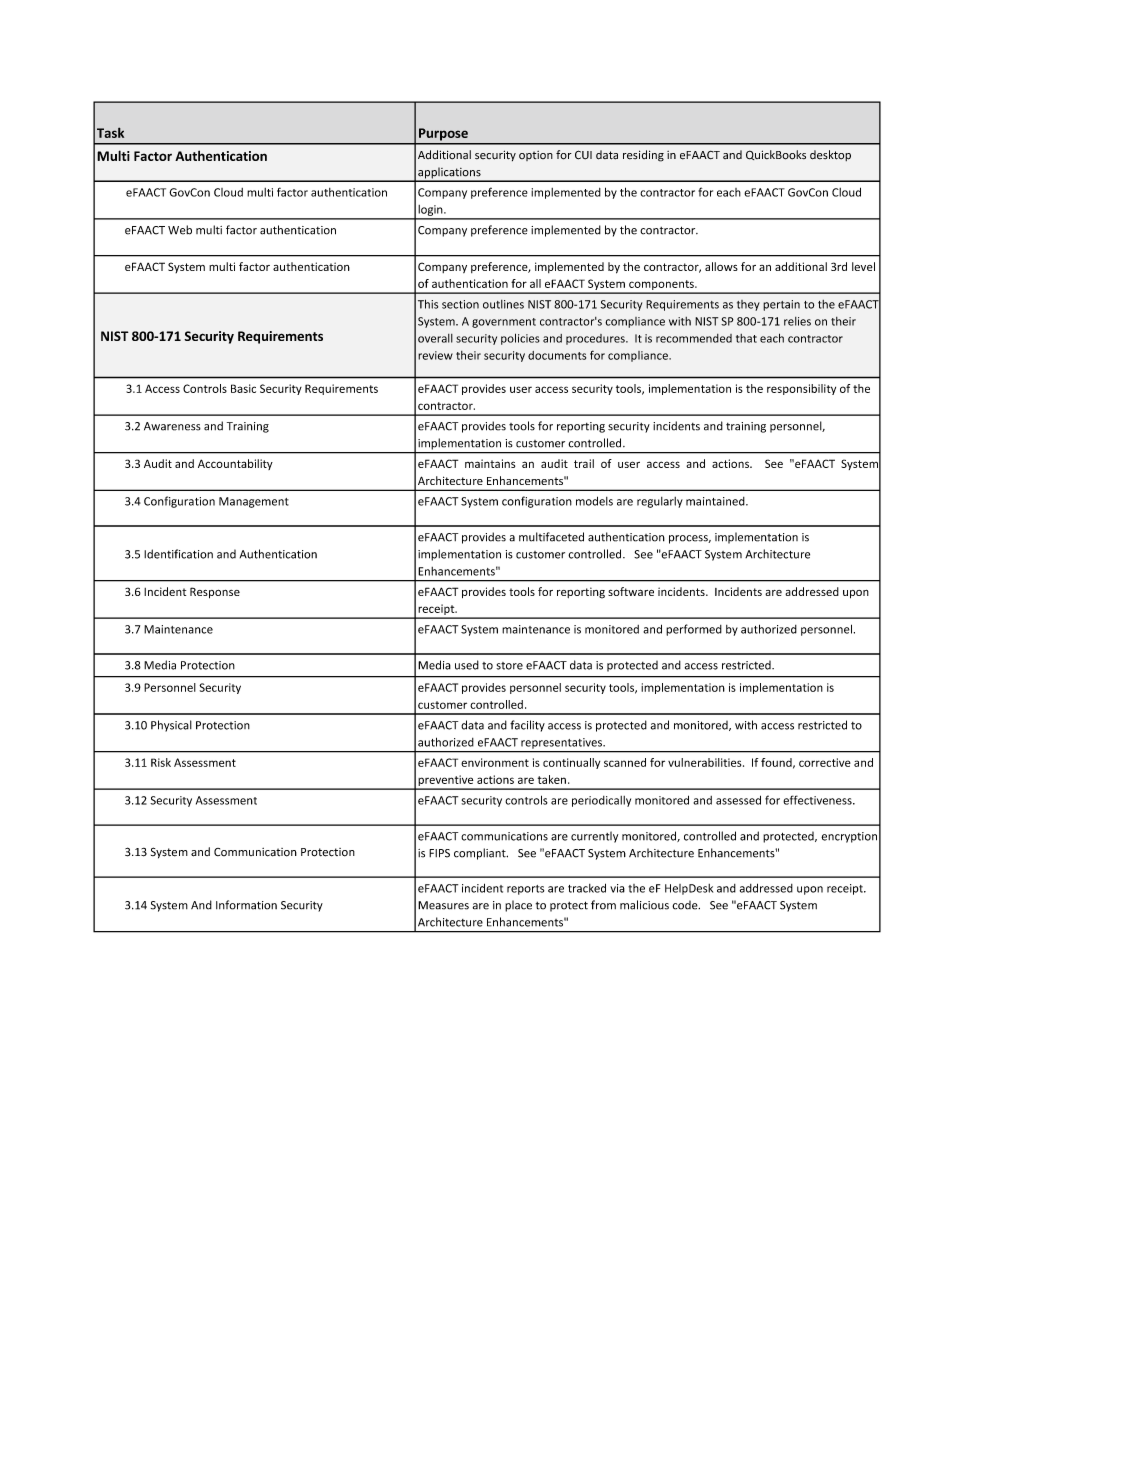  Describe the element at coordinates (536, 156) in the page. I see `option` at that location.
